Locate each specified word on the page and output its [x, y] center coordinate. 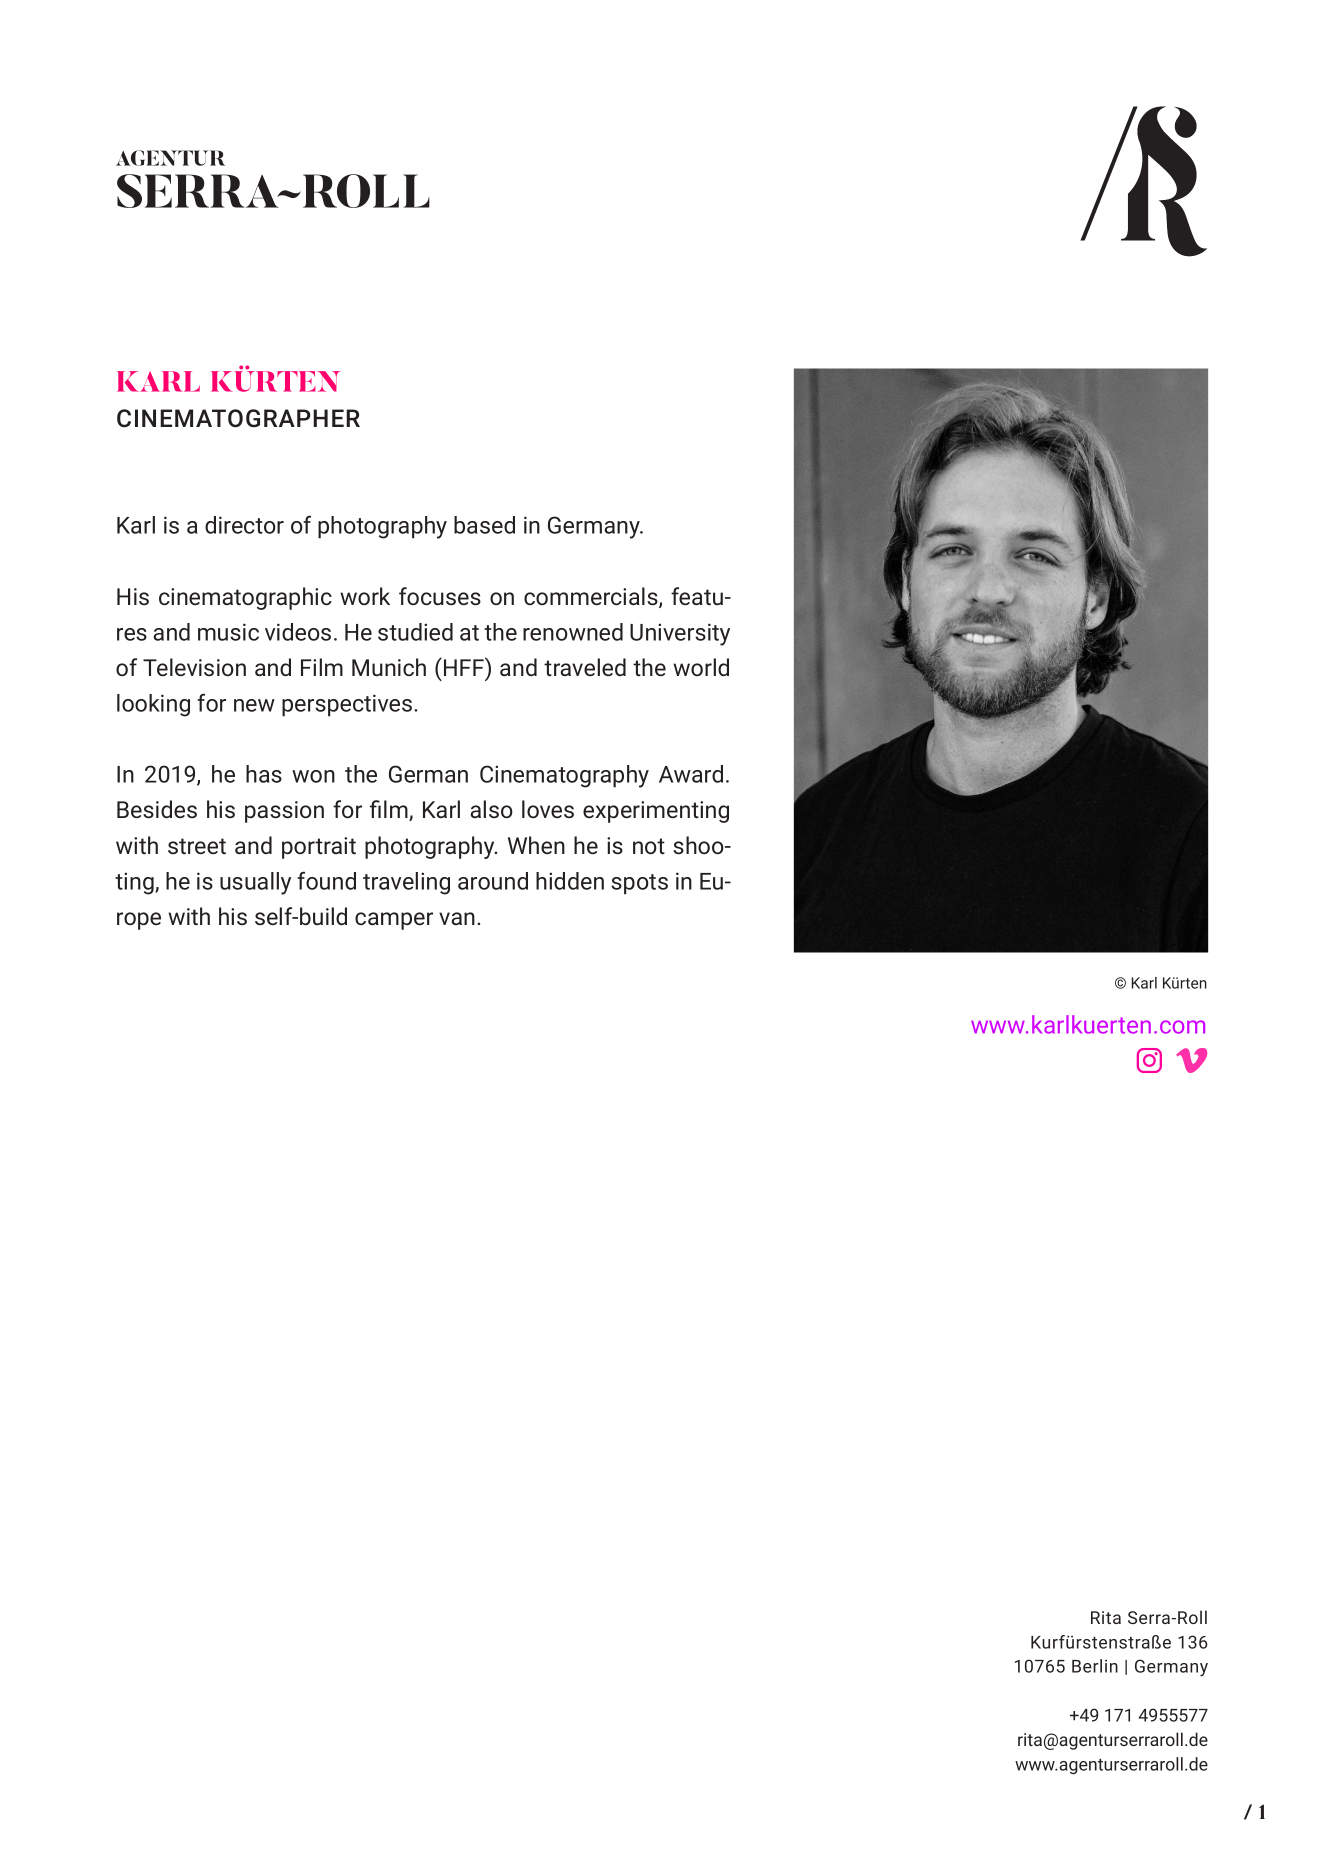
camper [394, 921]
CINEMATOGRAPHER [238, 418]
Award [691, 774]
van [457, 918]
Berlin [1095, 1666]
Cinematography [564, 776]
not [649, 846]
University [680, 634]
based [484, 525]
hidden [570, 881]
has [264, 774]
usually [255, 883]
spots [639, 884]
